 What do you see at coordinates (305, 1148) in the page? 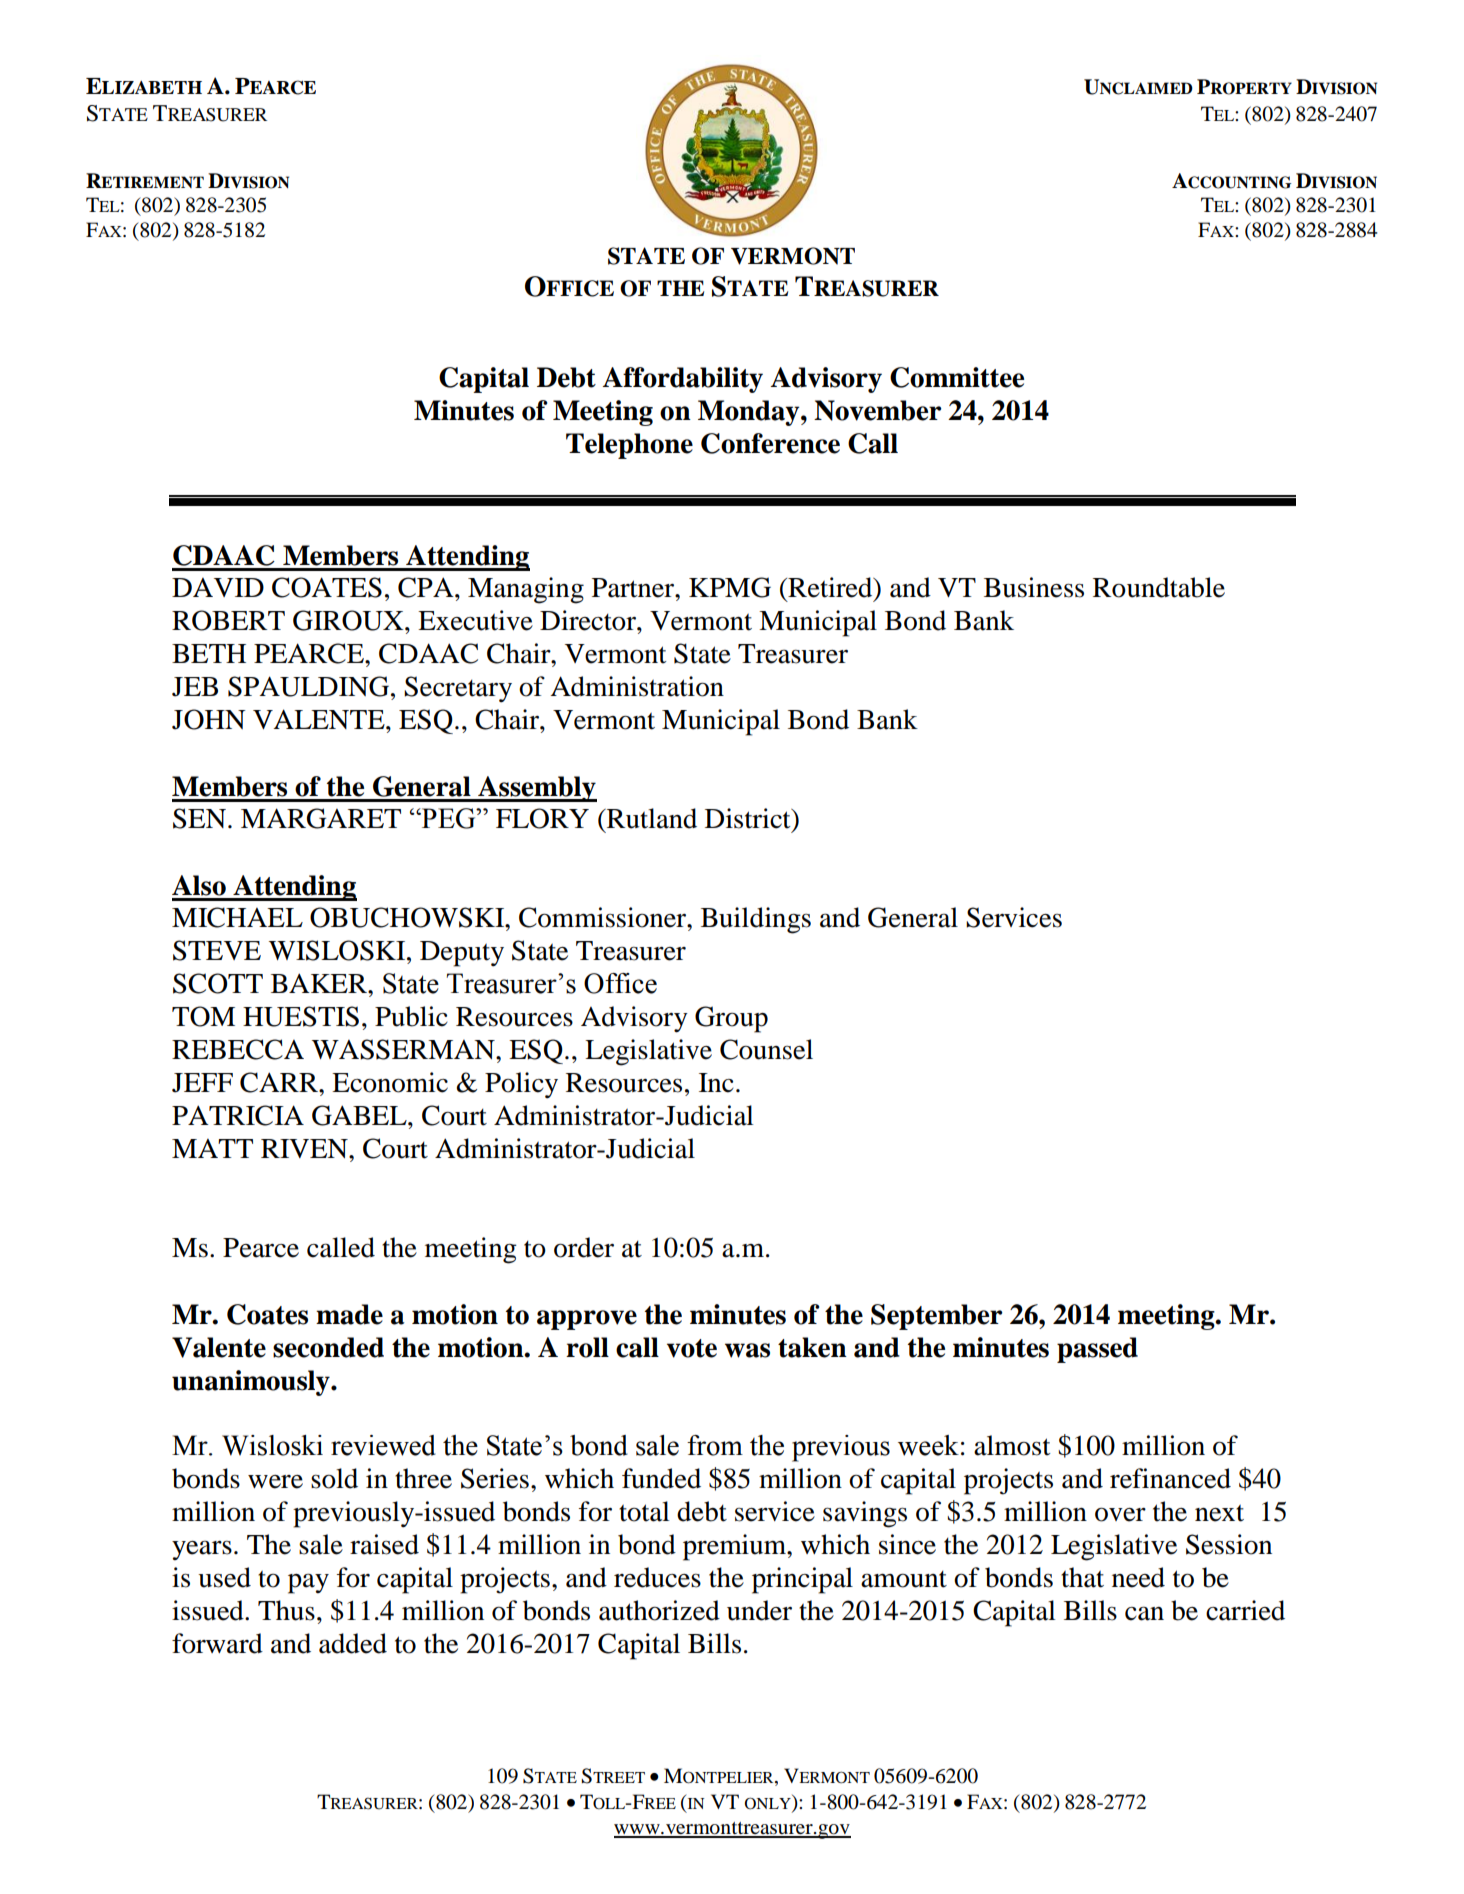
I see `RIVEN` at bounding box center [305, 1148].
